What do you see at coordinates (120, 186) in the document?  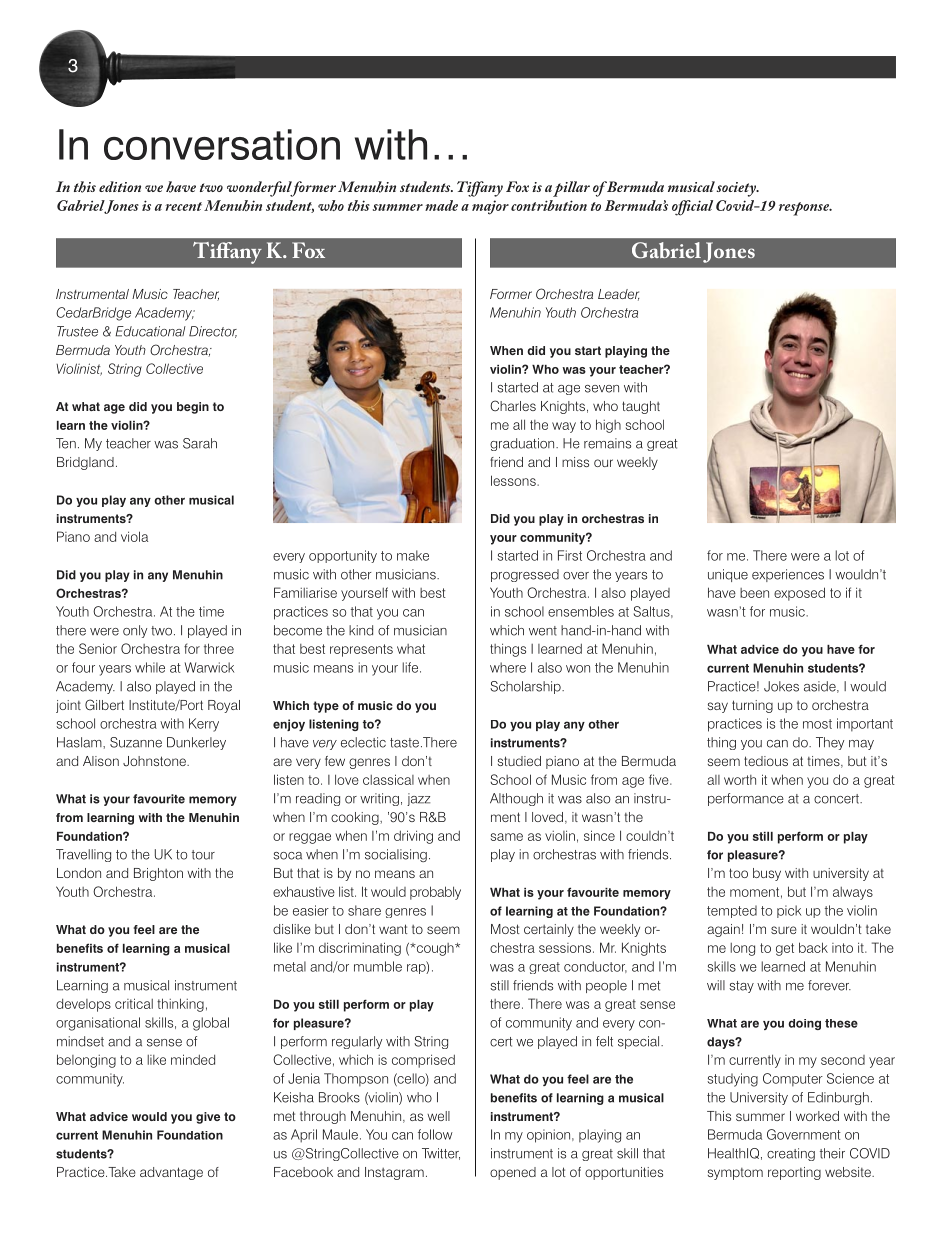 I see `edition` at bounding box center [120, 186].
